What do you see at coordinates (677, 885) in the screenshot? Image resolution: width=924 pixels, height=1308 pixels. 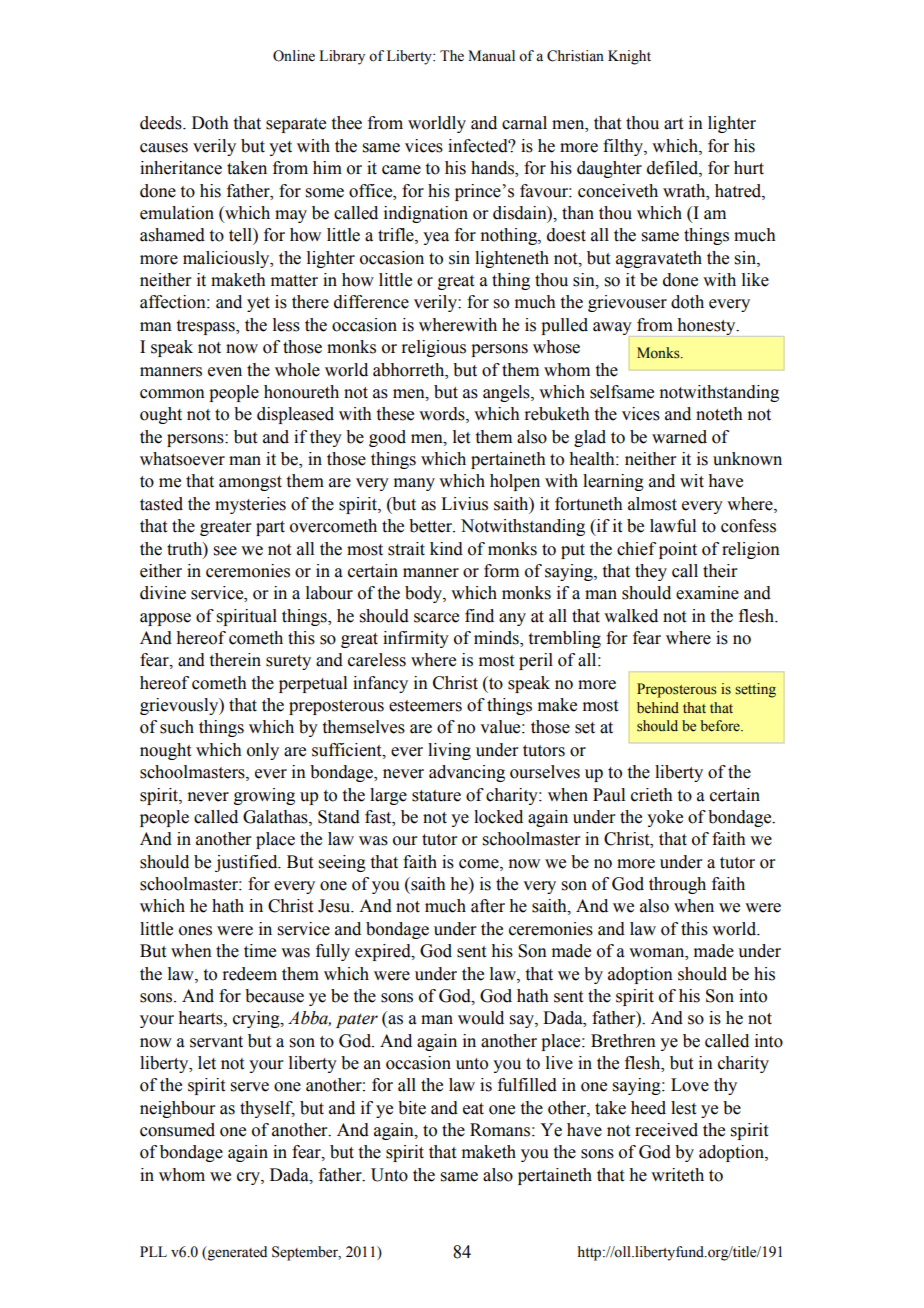 I see `through` at bounding box center [677, 885].
